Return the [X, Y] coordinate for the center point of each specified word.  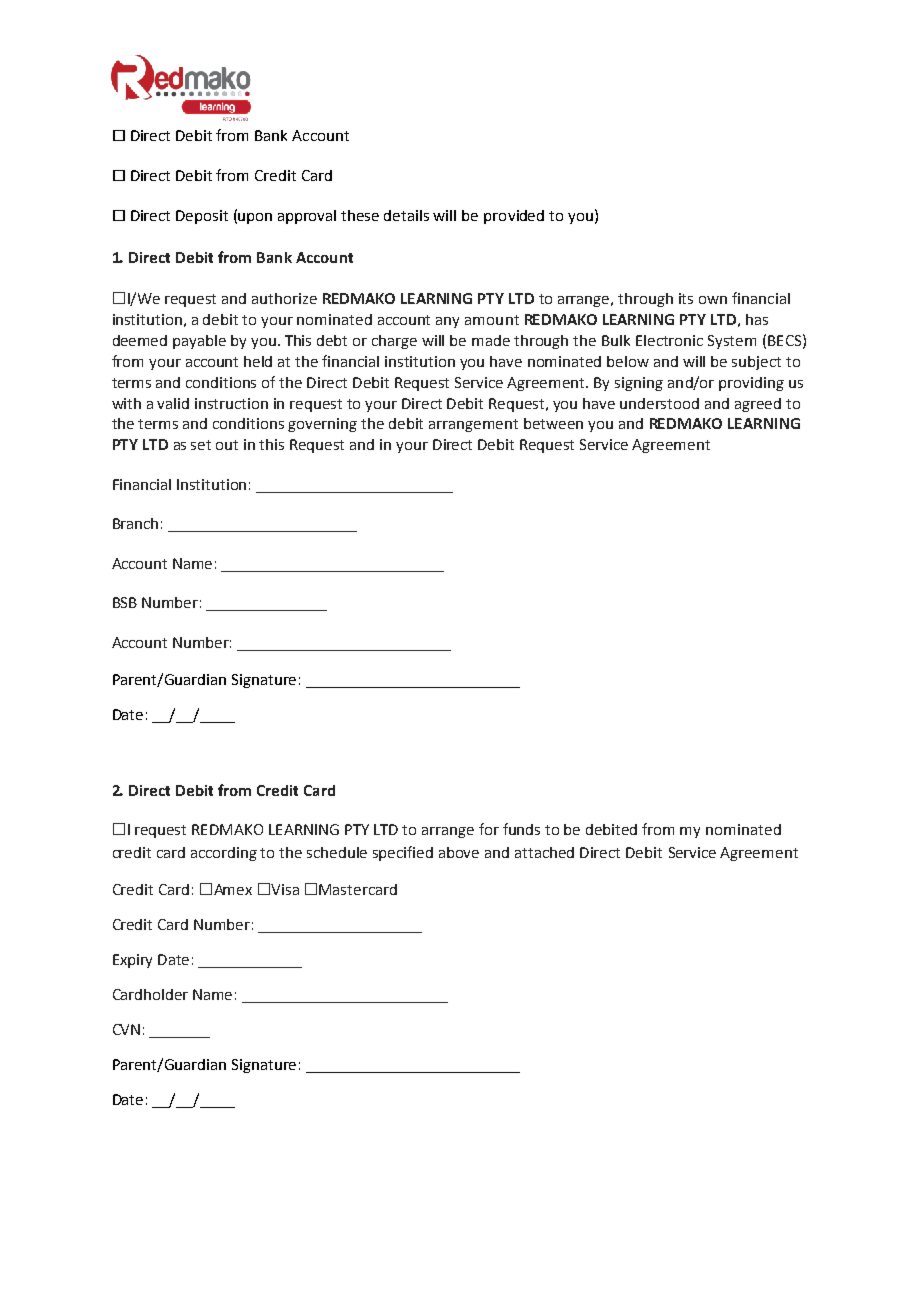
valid [173, 403]
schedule [337, 852]
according [224, 854]
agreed [758, 405]
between [553, 423]
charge [394, 342]
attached [544, 852]
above [459, 852]
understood [659, 403]
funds [521, 829]
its [686, 298]
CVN [126, 1029]
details [406, 215]
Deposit [202, 217]
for [489, 829]
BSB [125, 602]
